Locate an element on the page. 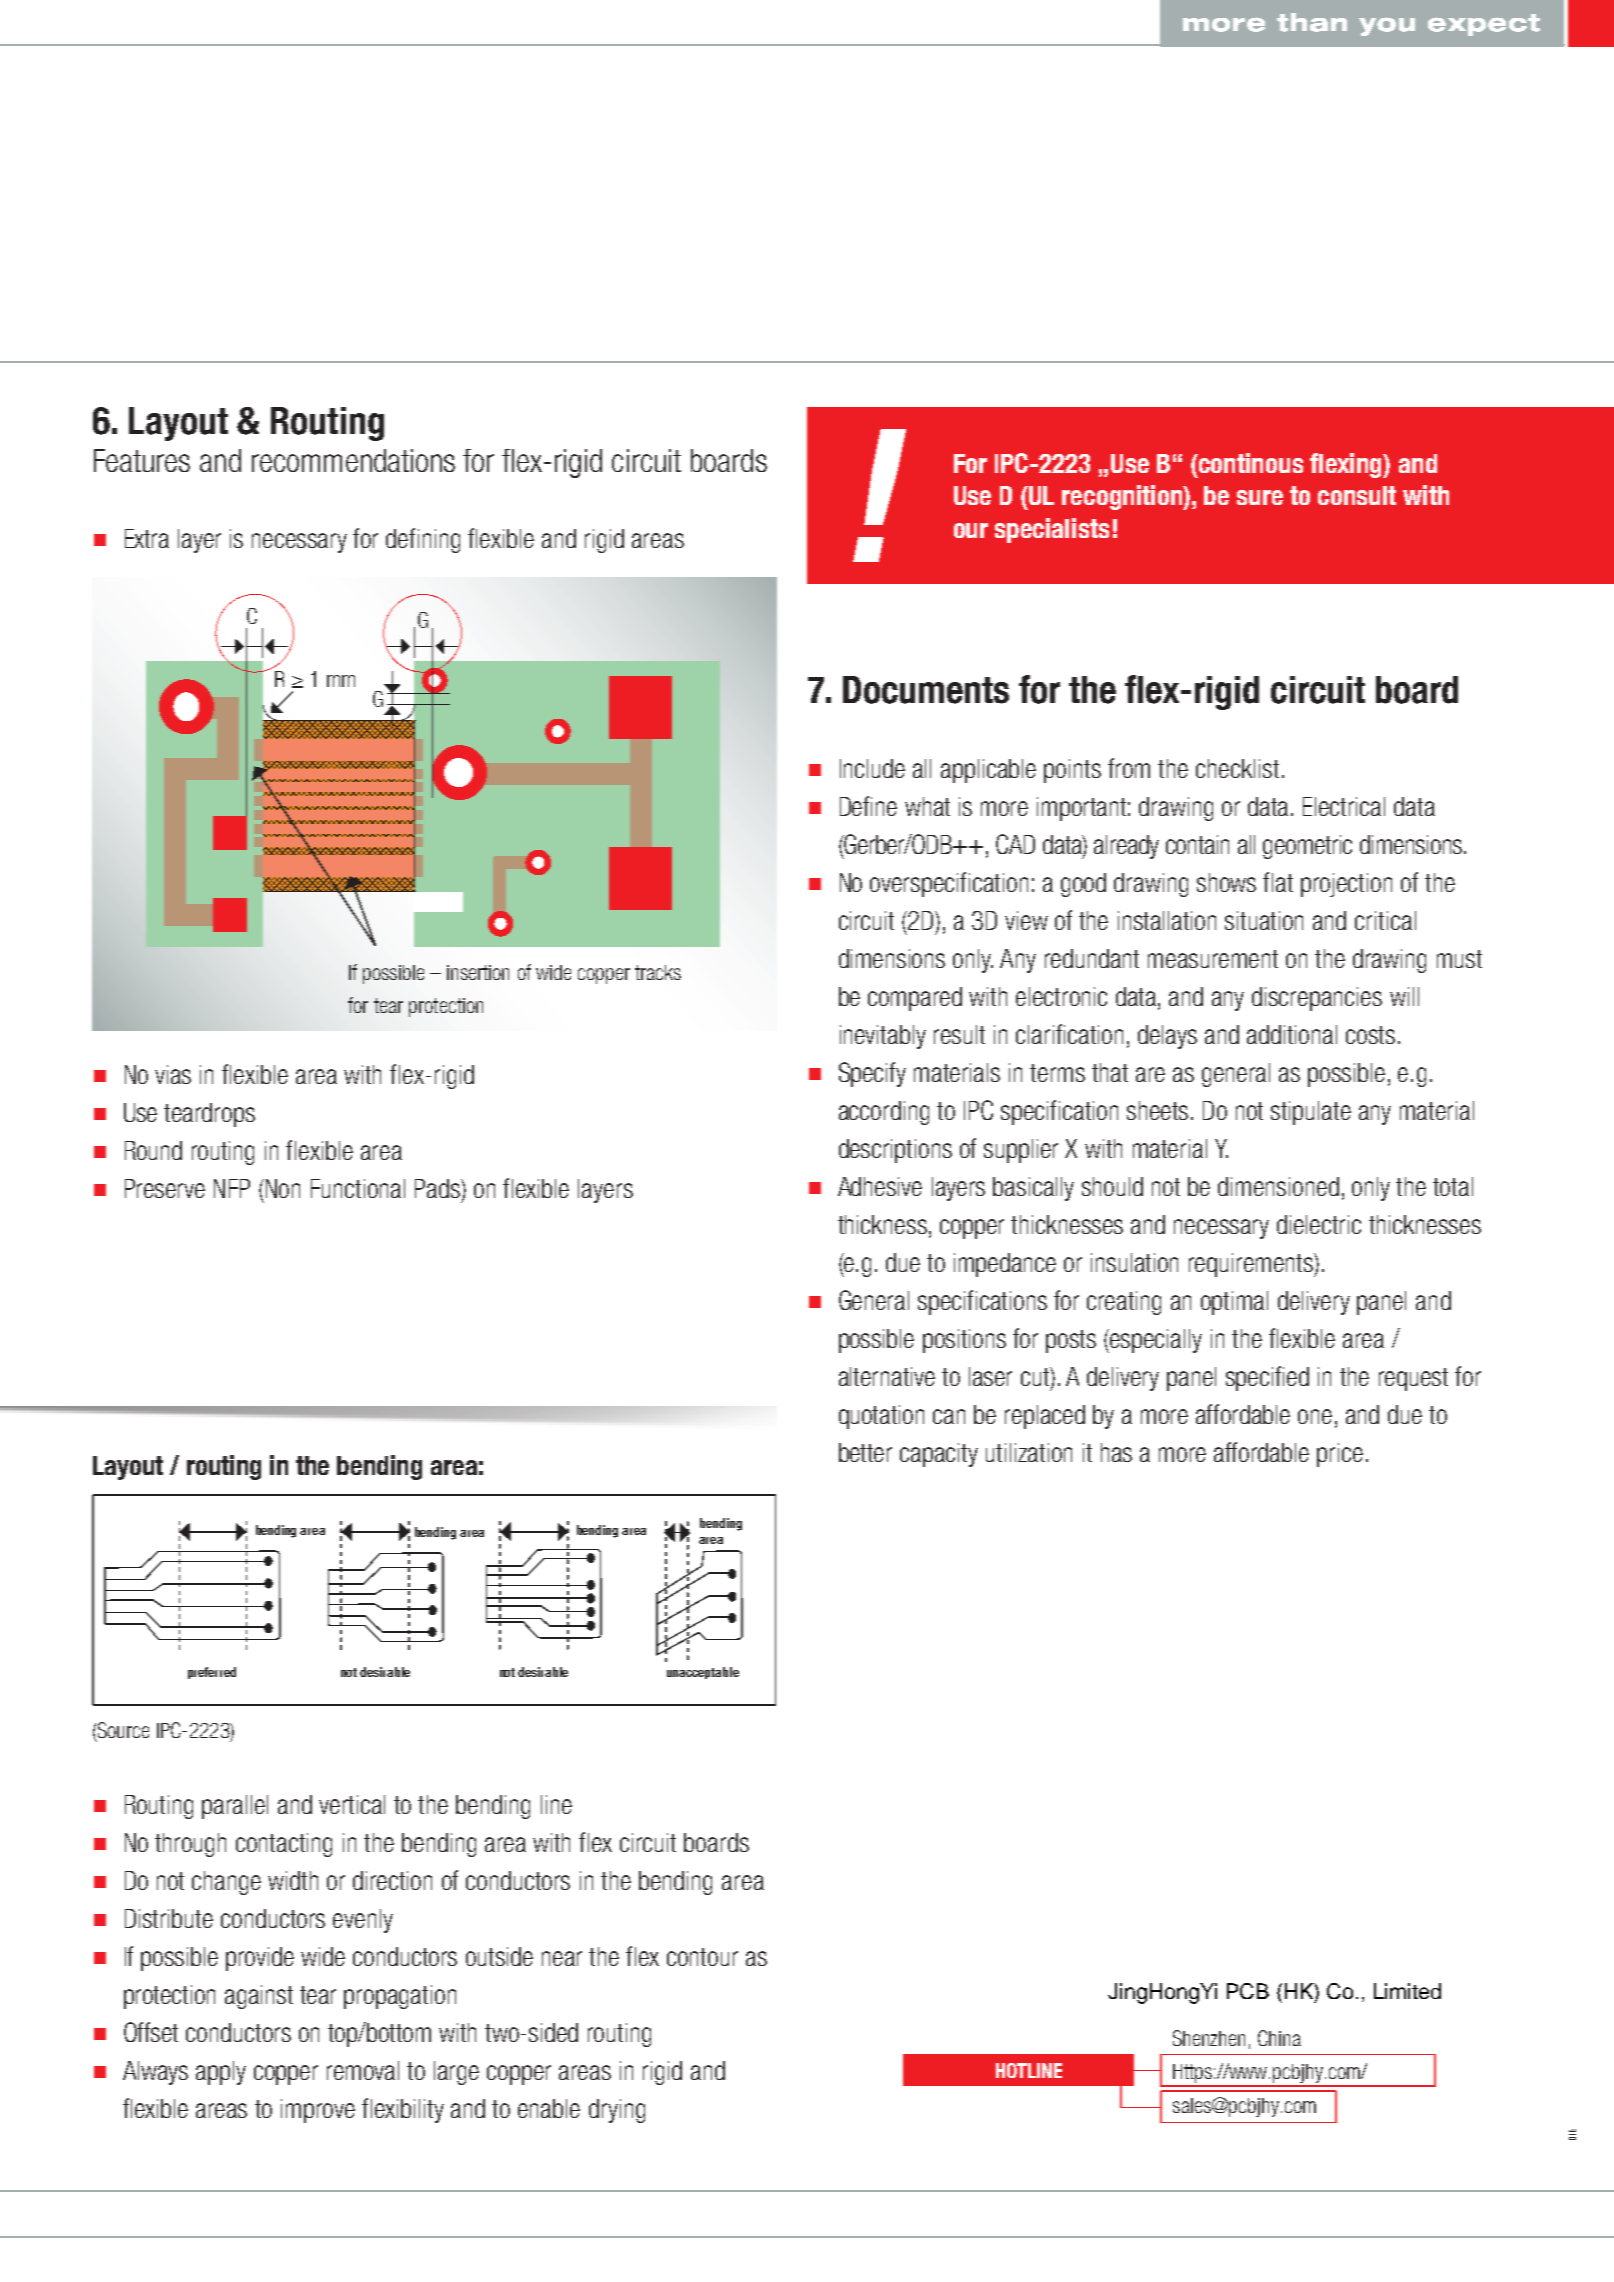  price is located at coordinates (1340, 1455).
